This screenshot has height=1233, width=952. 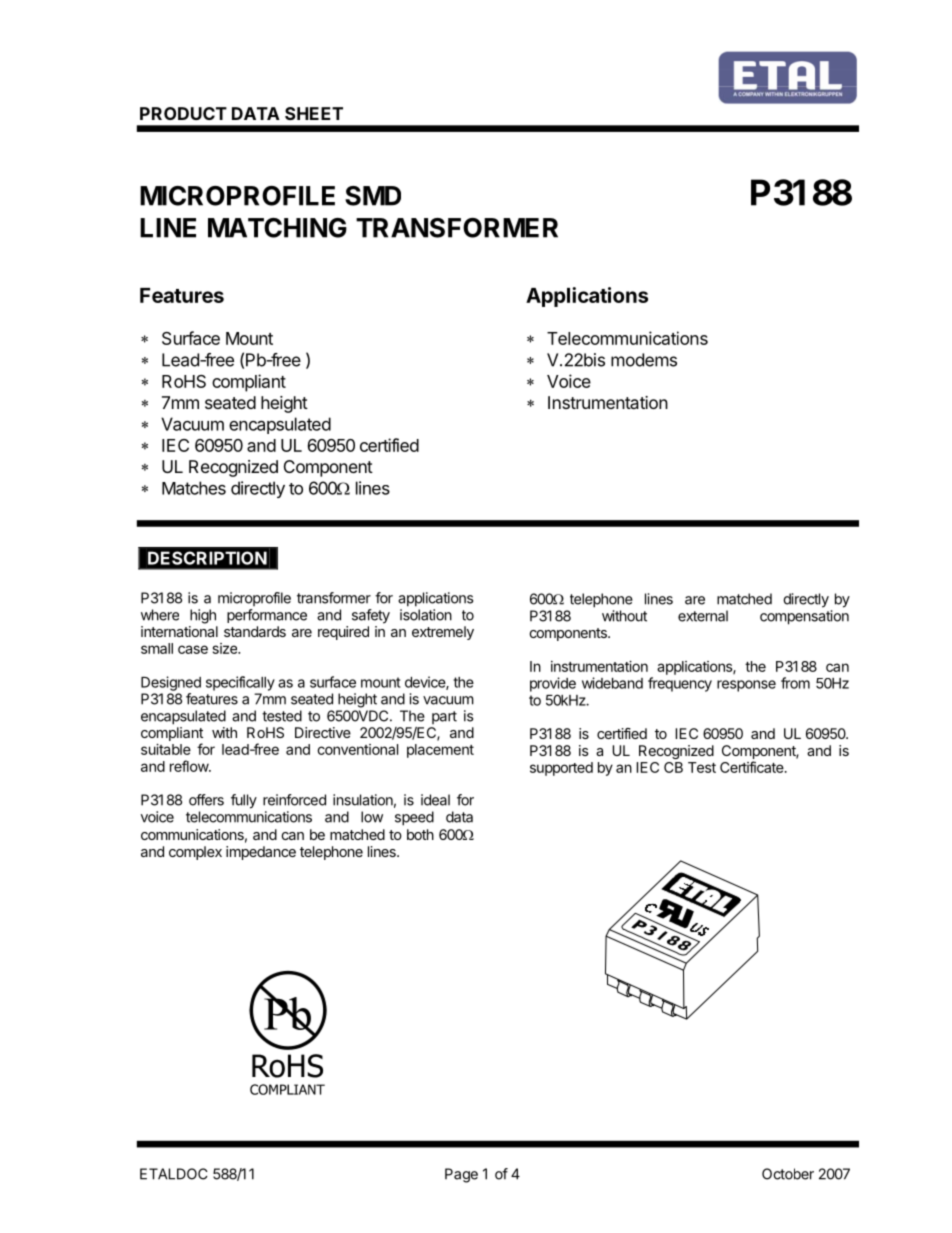 What do you see at coordinates (277, 228) in the screenshot?
I see `MATCHING` at bounding box center [277, 228].
